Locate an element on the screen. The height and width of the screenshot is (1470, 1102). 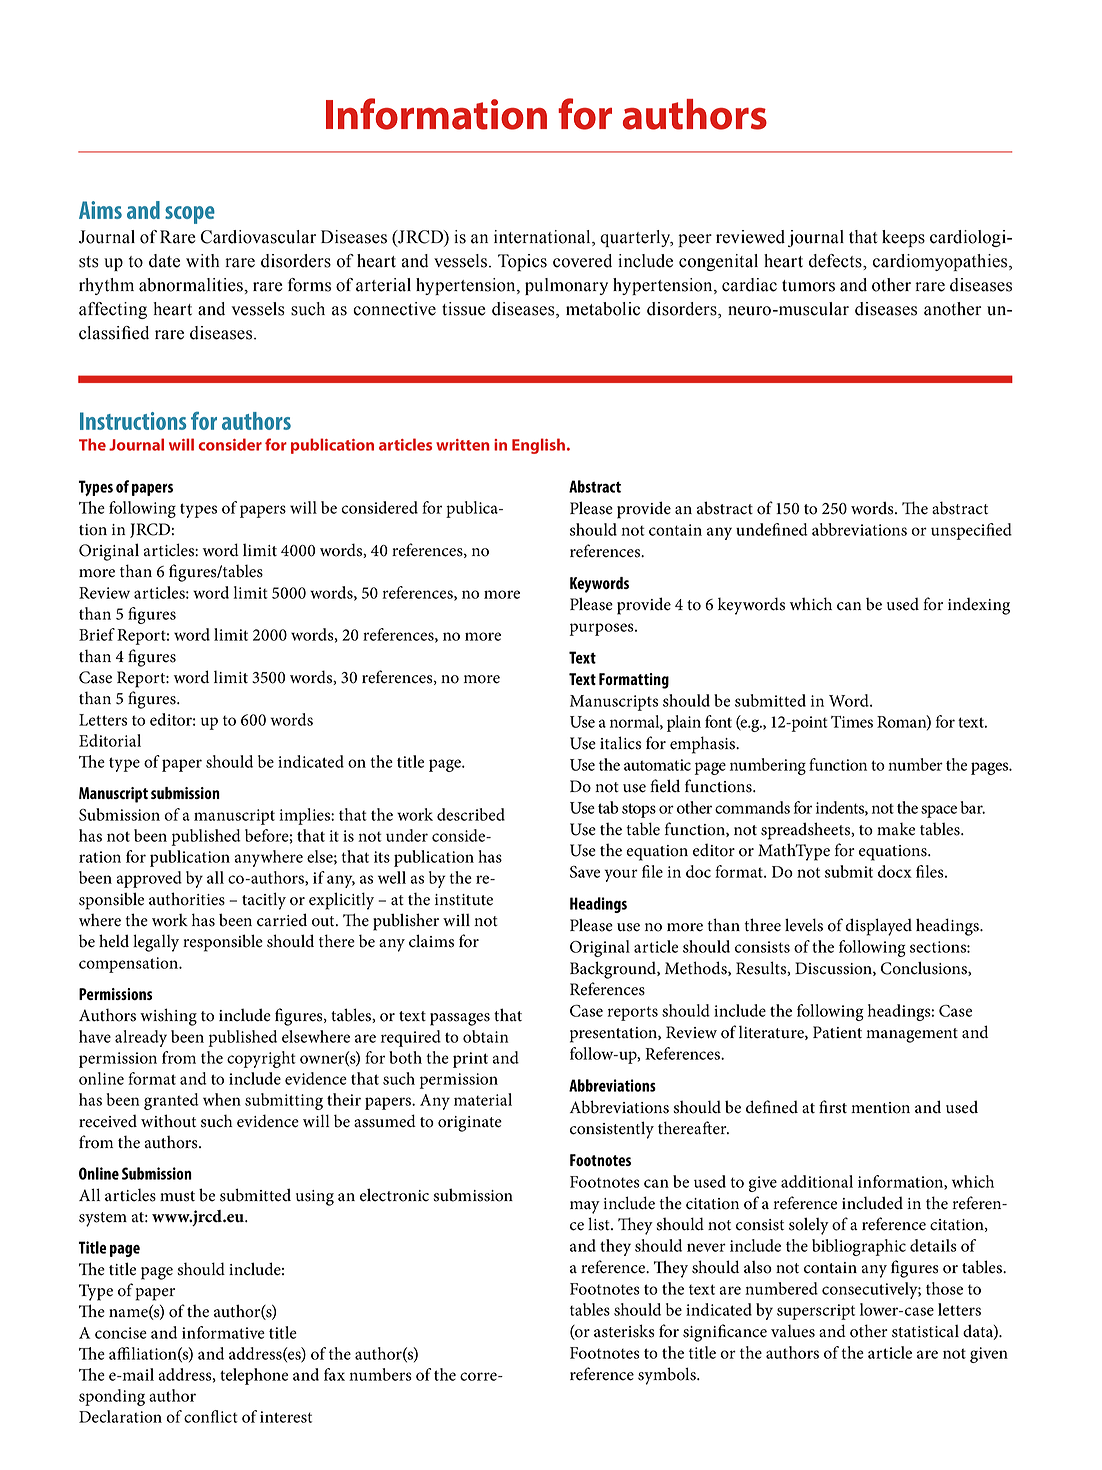
wishing is located at coordinates (168, 1017).
